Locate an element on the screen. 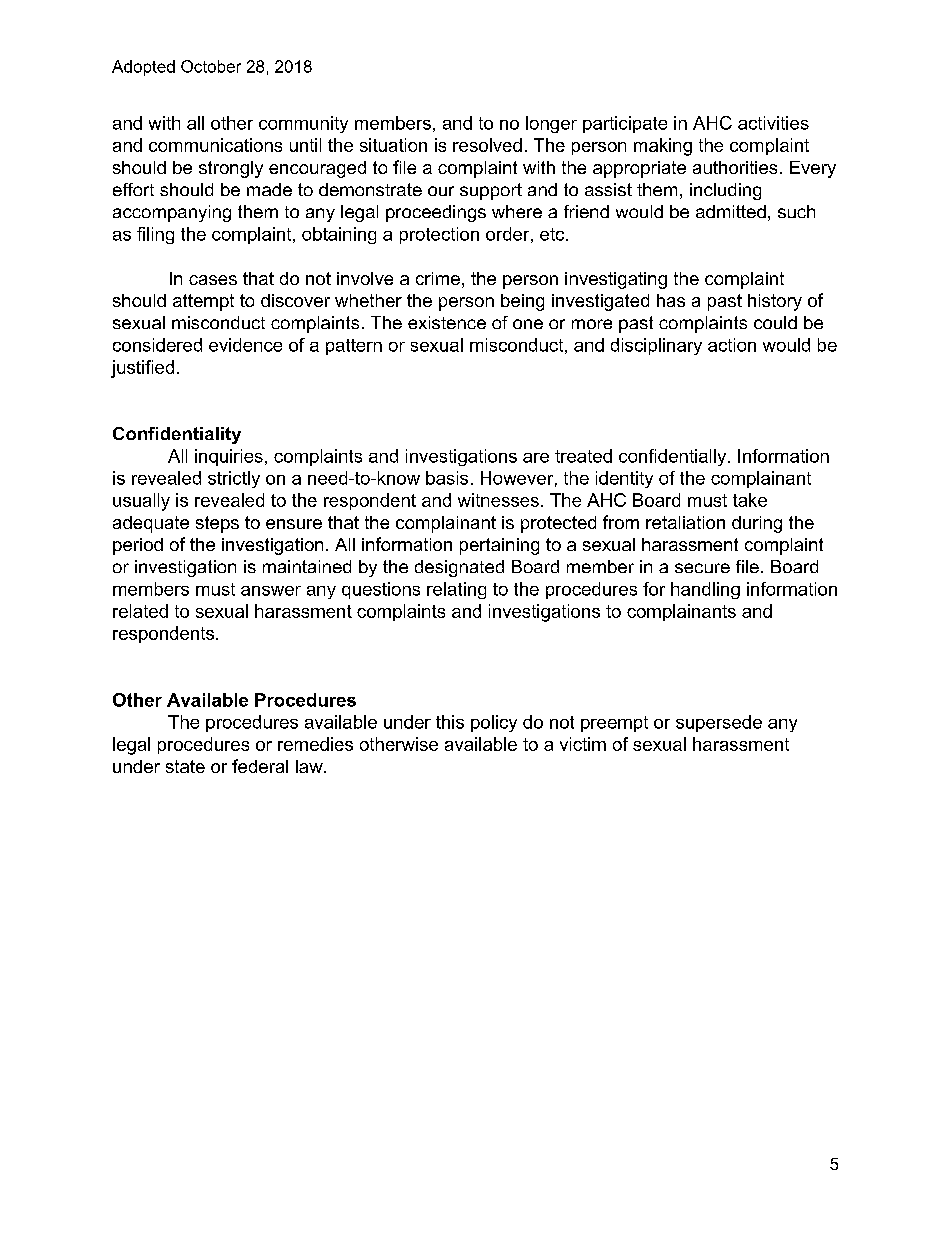 Image resolution: width=952 pixels, height=1233 pixels. state is located at coordinates (185, 766).
